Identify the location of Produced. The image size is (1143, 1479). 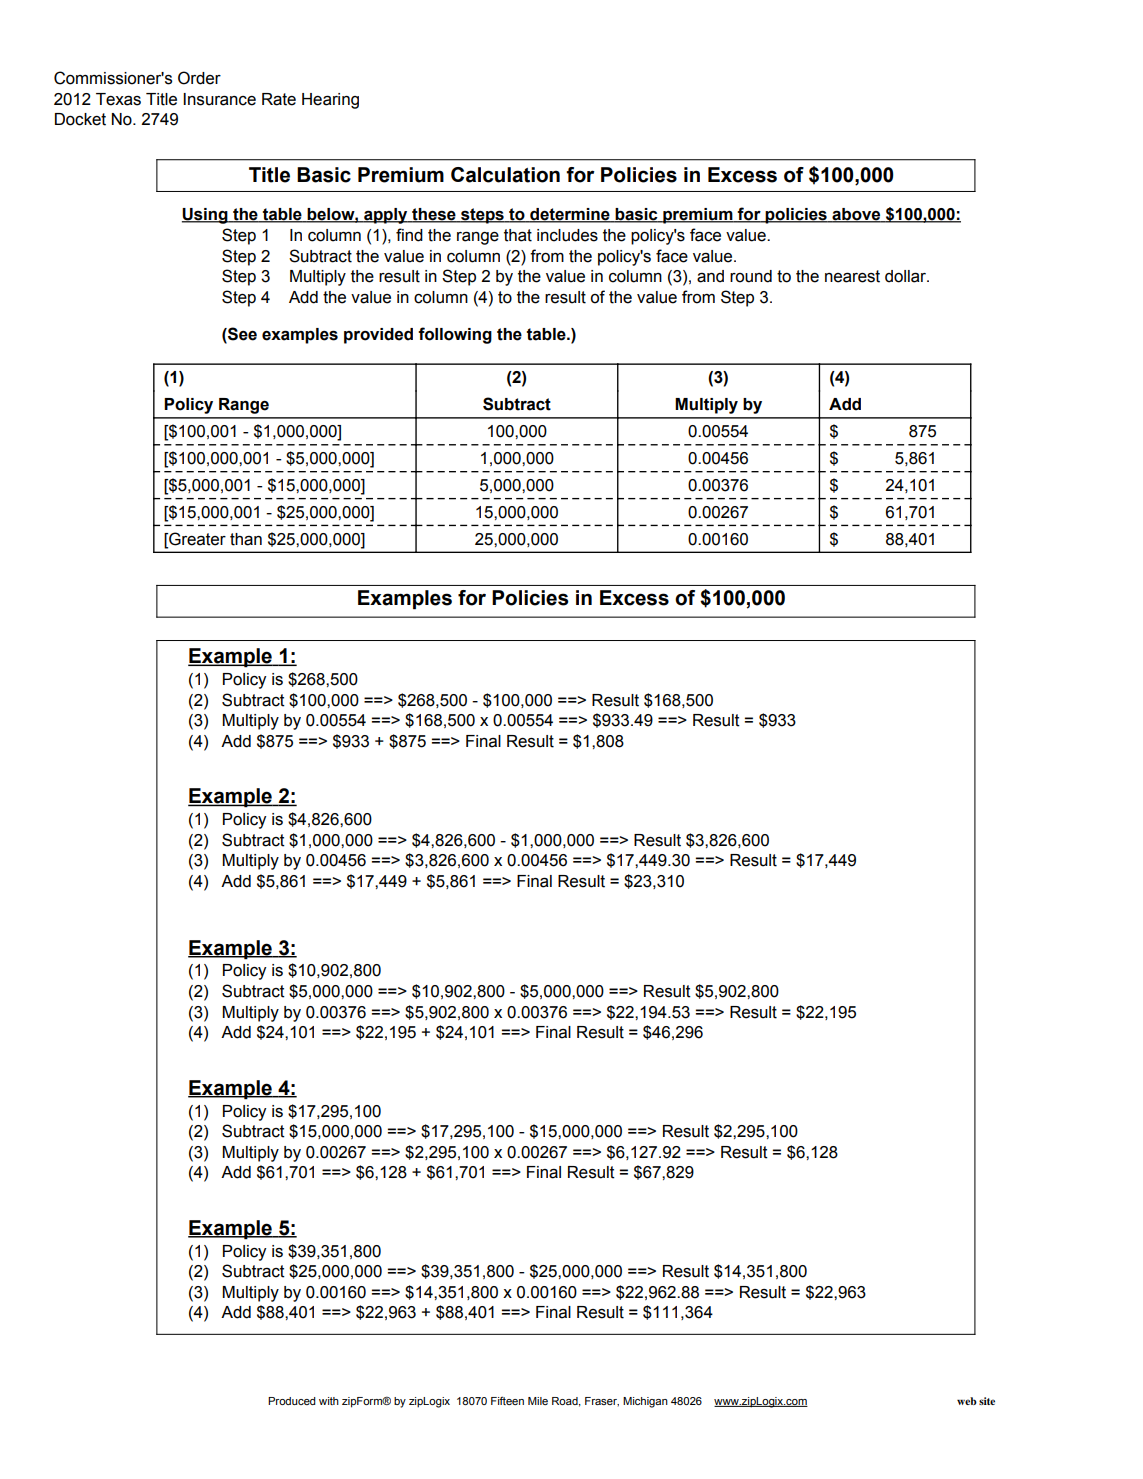
(292, 1401).
